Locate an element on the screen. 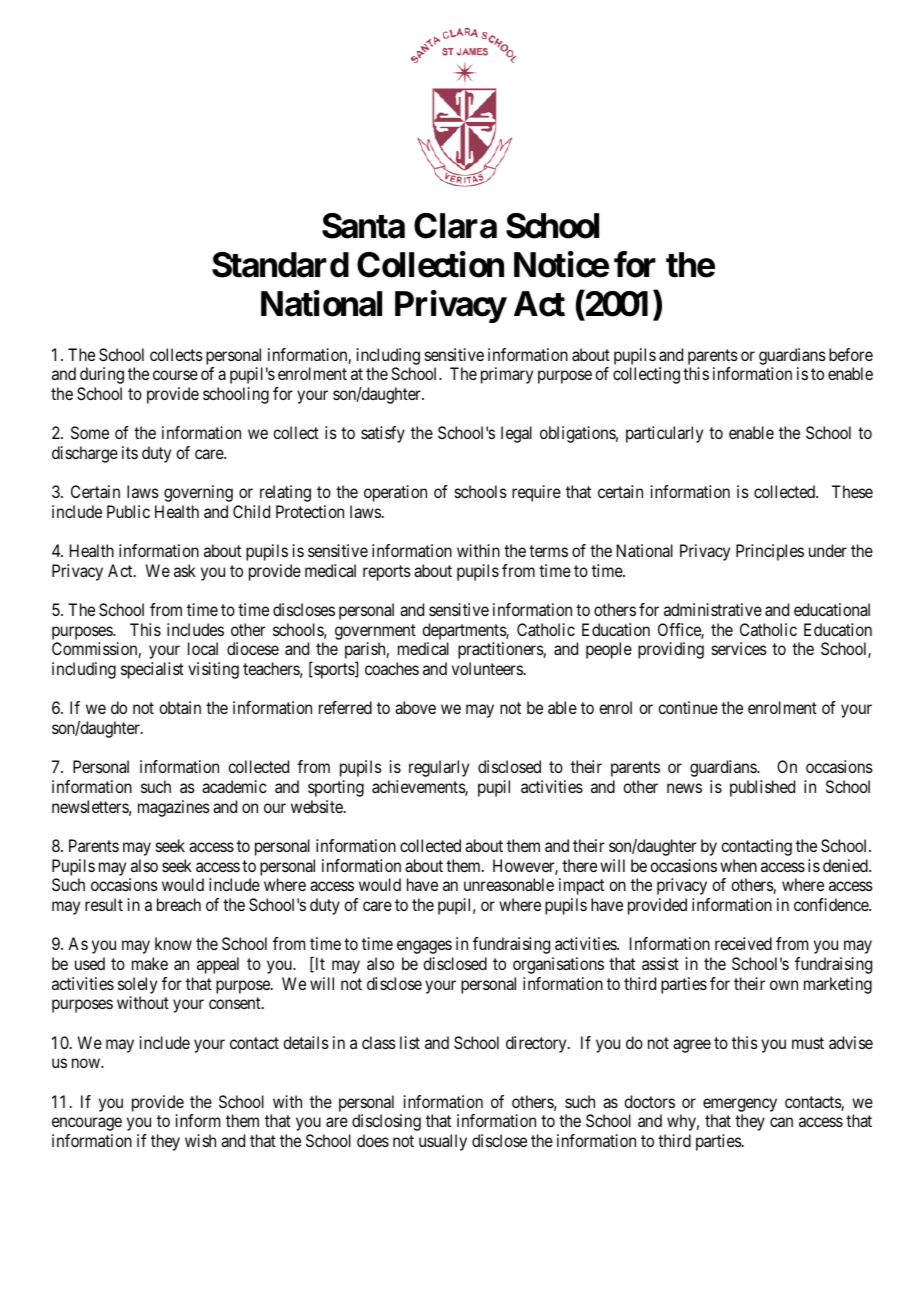  governing is located at coordinates (198, 493).
